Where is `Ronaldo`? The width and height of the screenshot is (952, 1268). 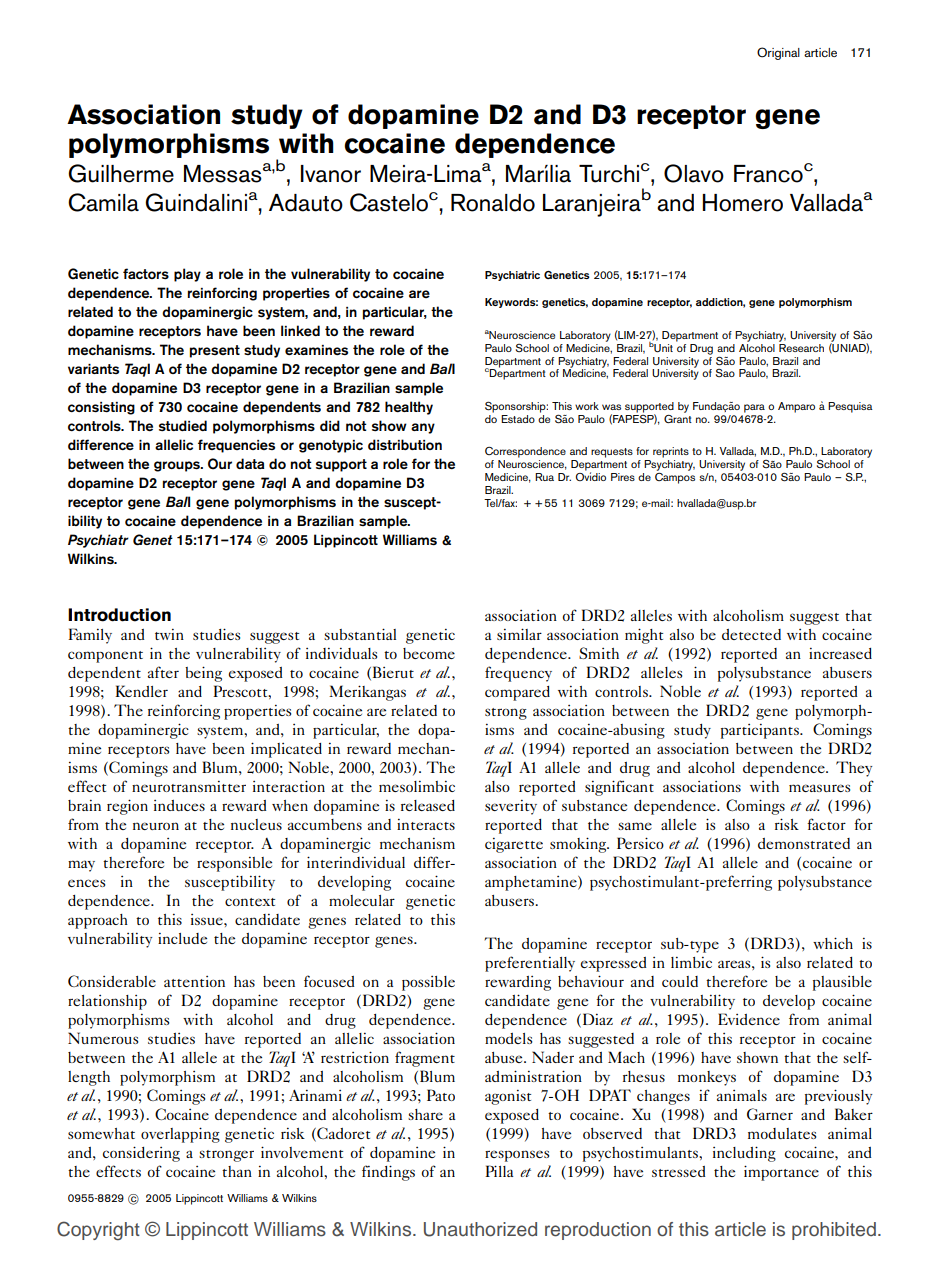
Ronaldo is located at coordinates (493, 203).
